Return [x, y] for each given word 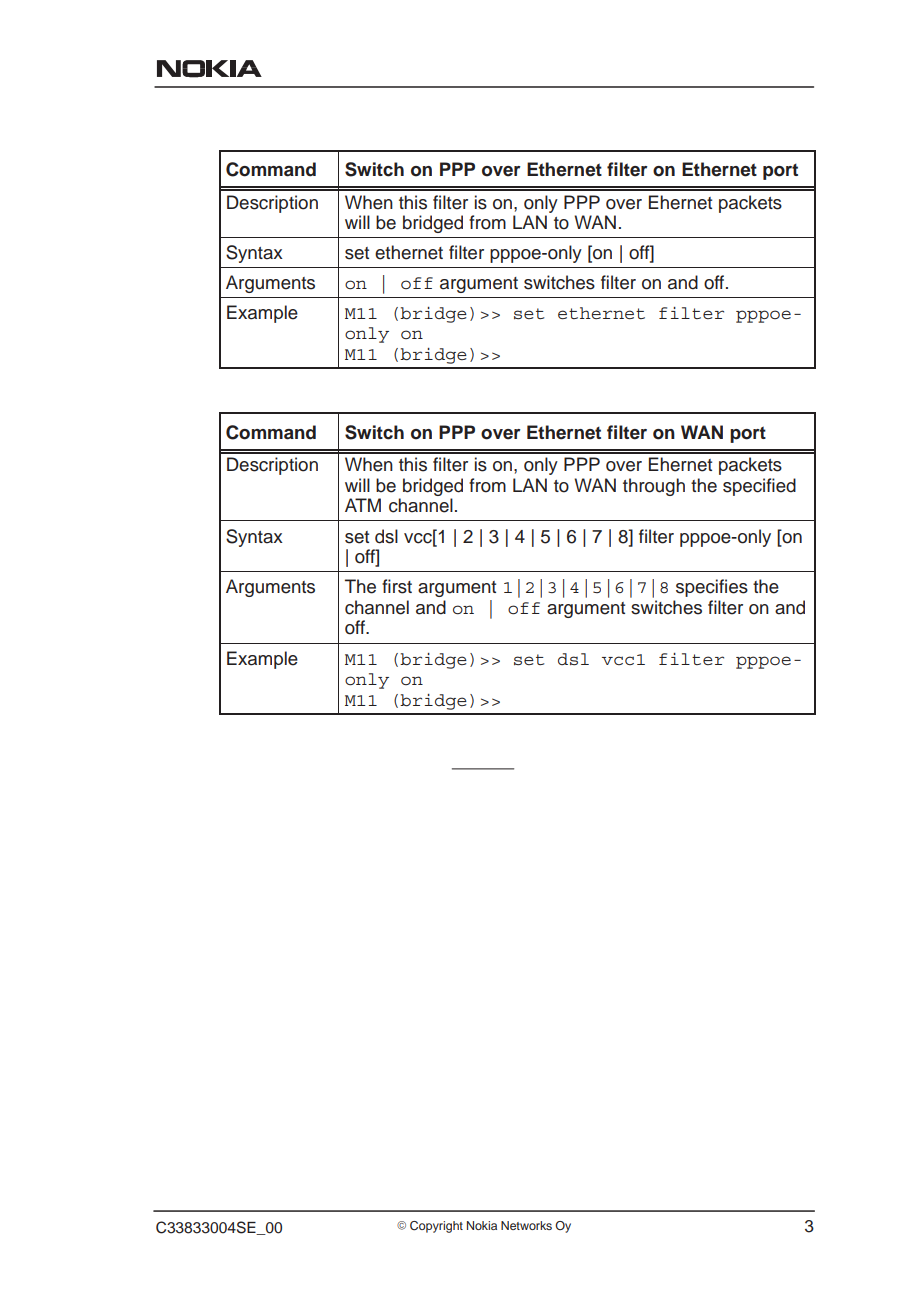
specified [759, 487]
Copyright [436, 1227]
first [397, 586]
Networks [526, 1225]
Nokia [482, 1225]
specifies [712, 588]
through [654, 487]
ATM [363, 505]
